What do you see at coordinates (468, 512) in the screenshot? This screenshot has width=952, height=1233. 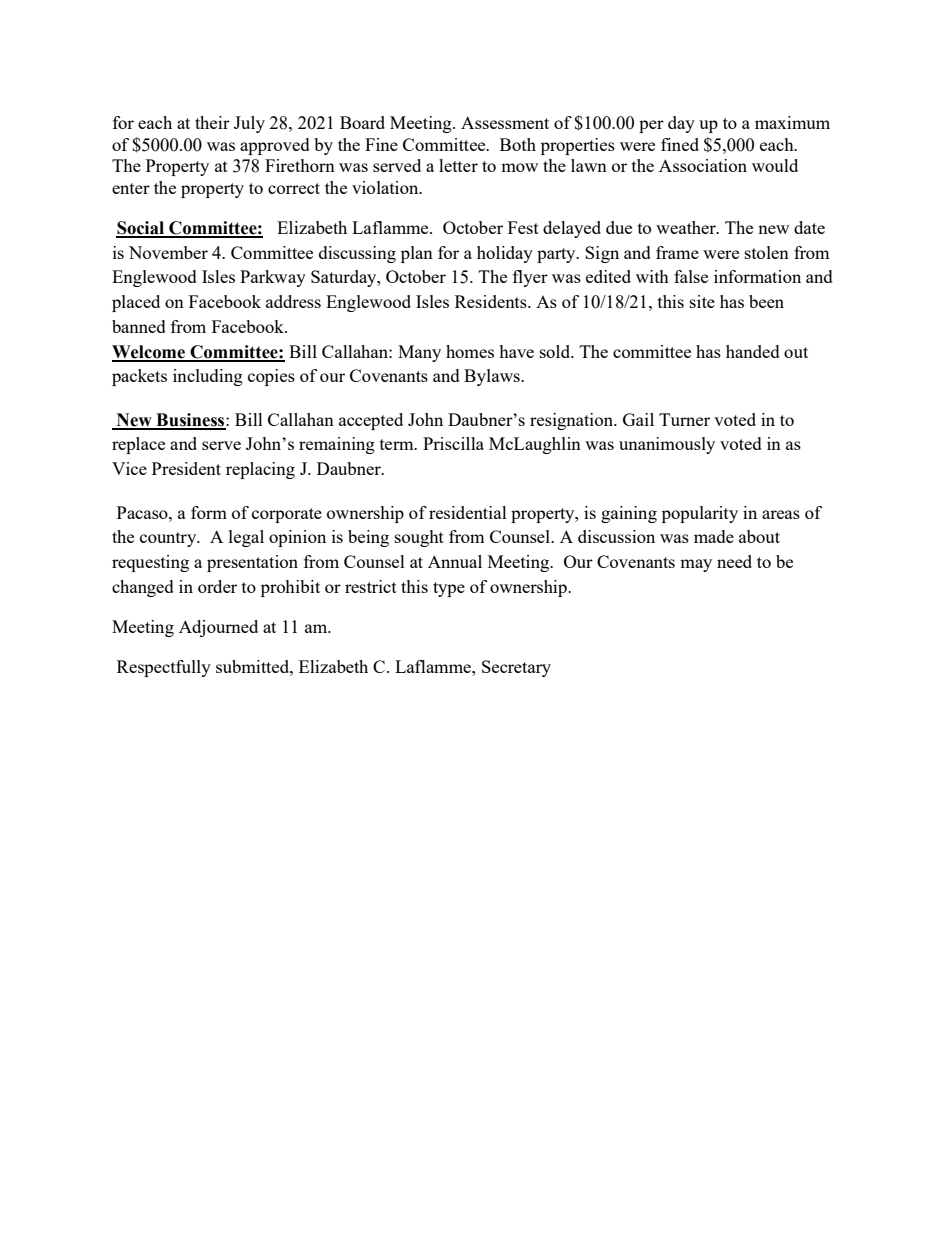 I see `residential` at bounding box center [468, 512].
